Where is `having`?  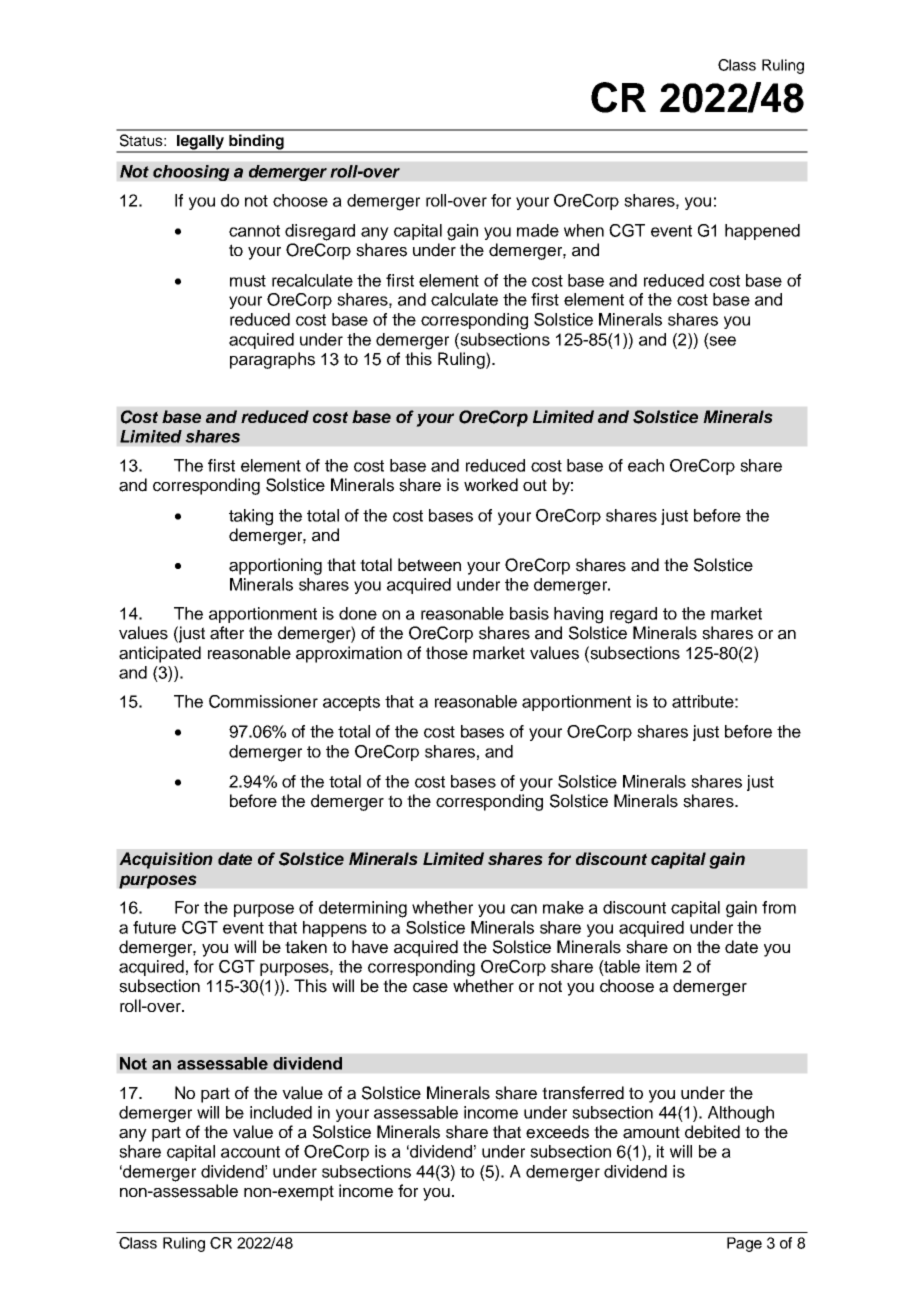
having is located at coordinates (578, 615).
